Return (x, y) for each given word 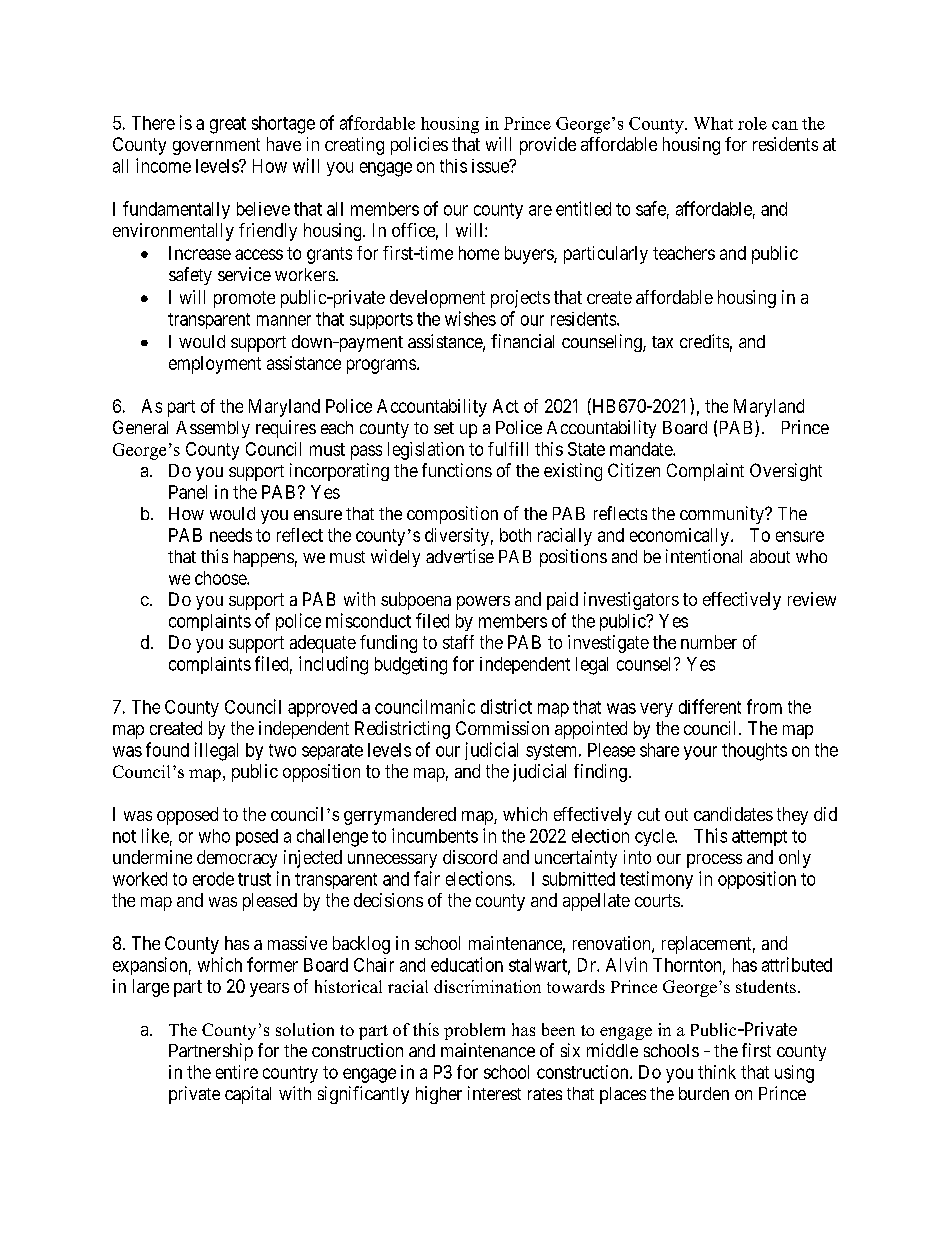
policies (419, 146)
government (216, 146)
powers (483, 603)
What (713, 123)
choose (221, 578)
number (709, 642)
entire (237, 1072)
